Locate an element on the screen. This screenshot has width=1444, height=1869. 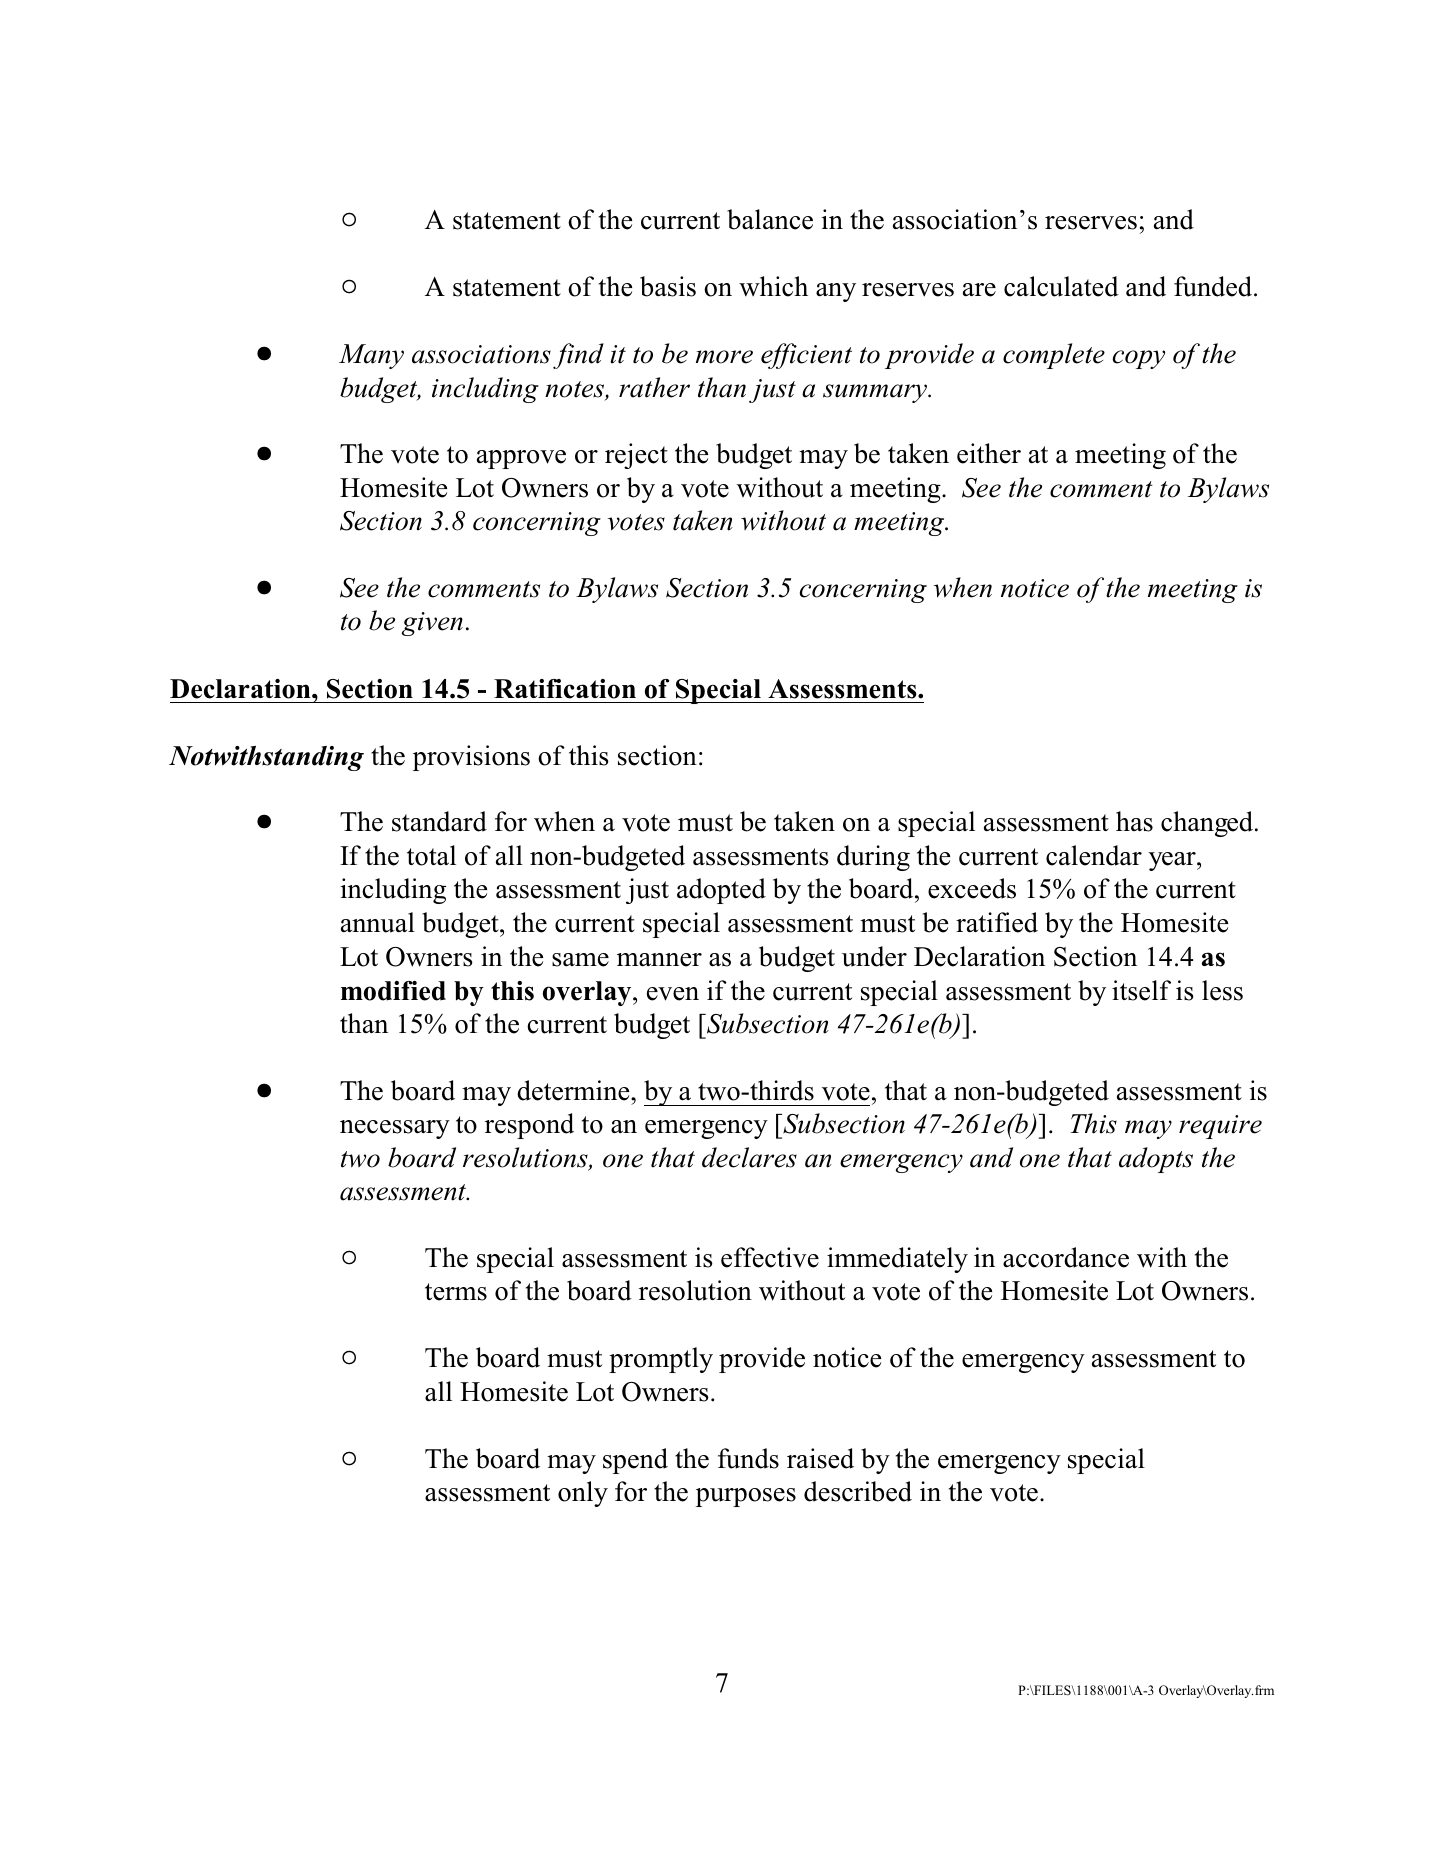
raised is located at coordinates (820, 1458).
